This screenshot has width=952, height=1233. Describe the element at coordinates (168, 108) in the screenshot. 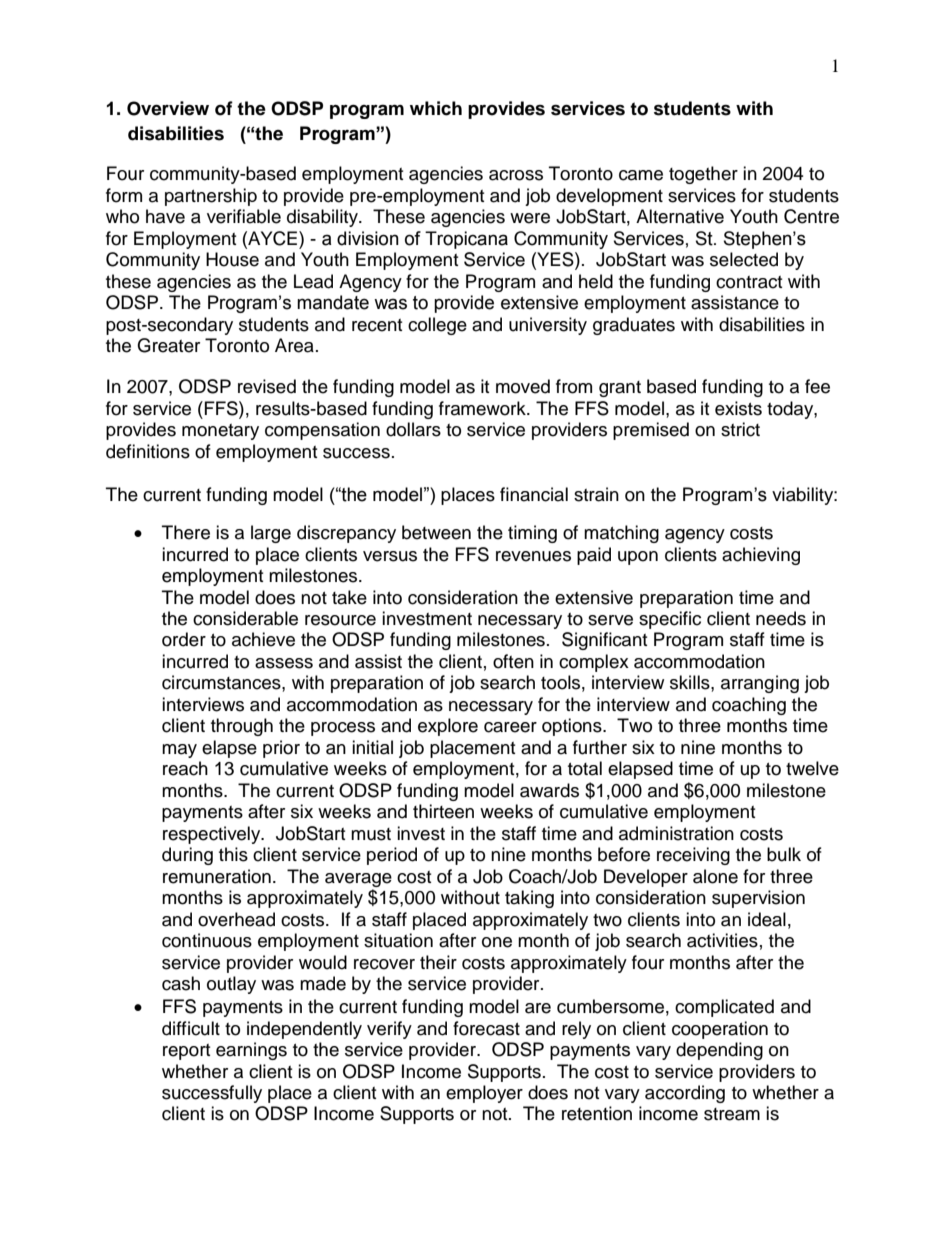

I see `Overview` at that location.
